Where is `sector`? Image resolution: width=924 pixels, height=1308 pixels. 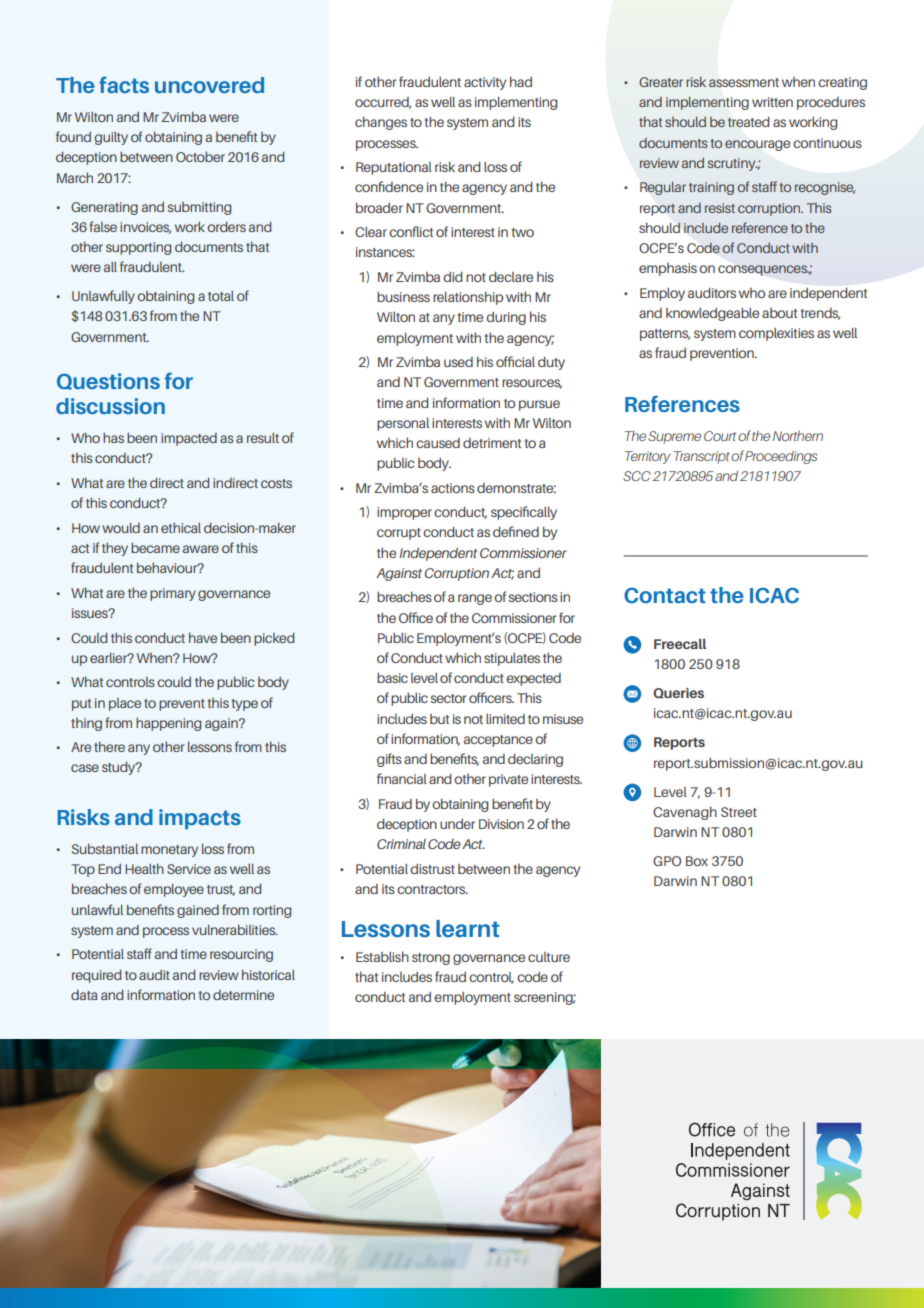
sector is located at coordinates (449, 698).
